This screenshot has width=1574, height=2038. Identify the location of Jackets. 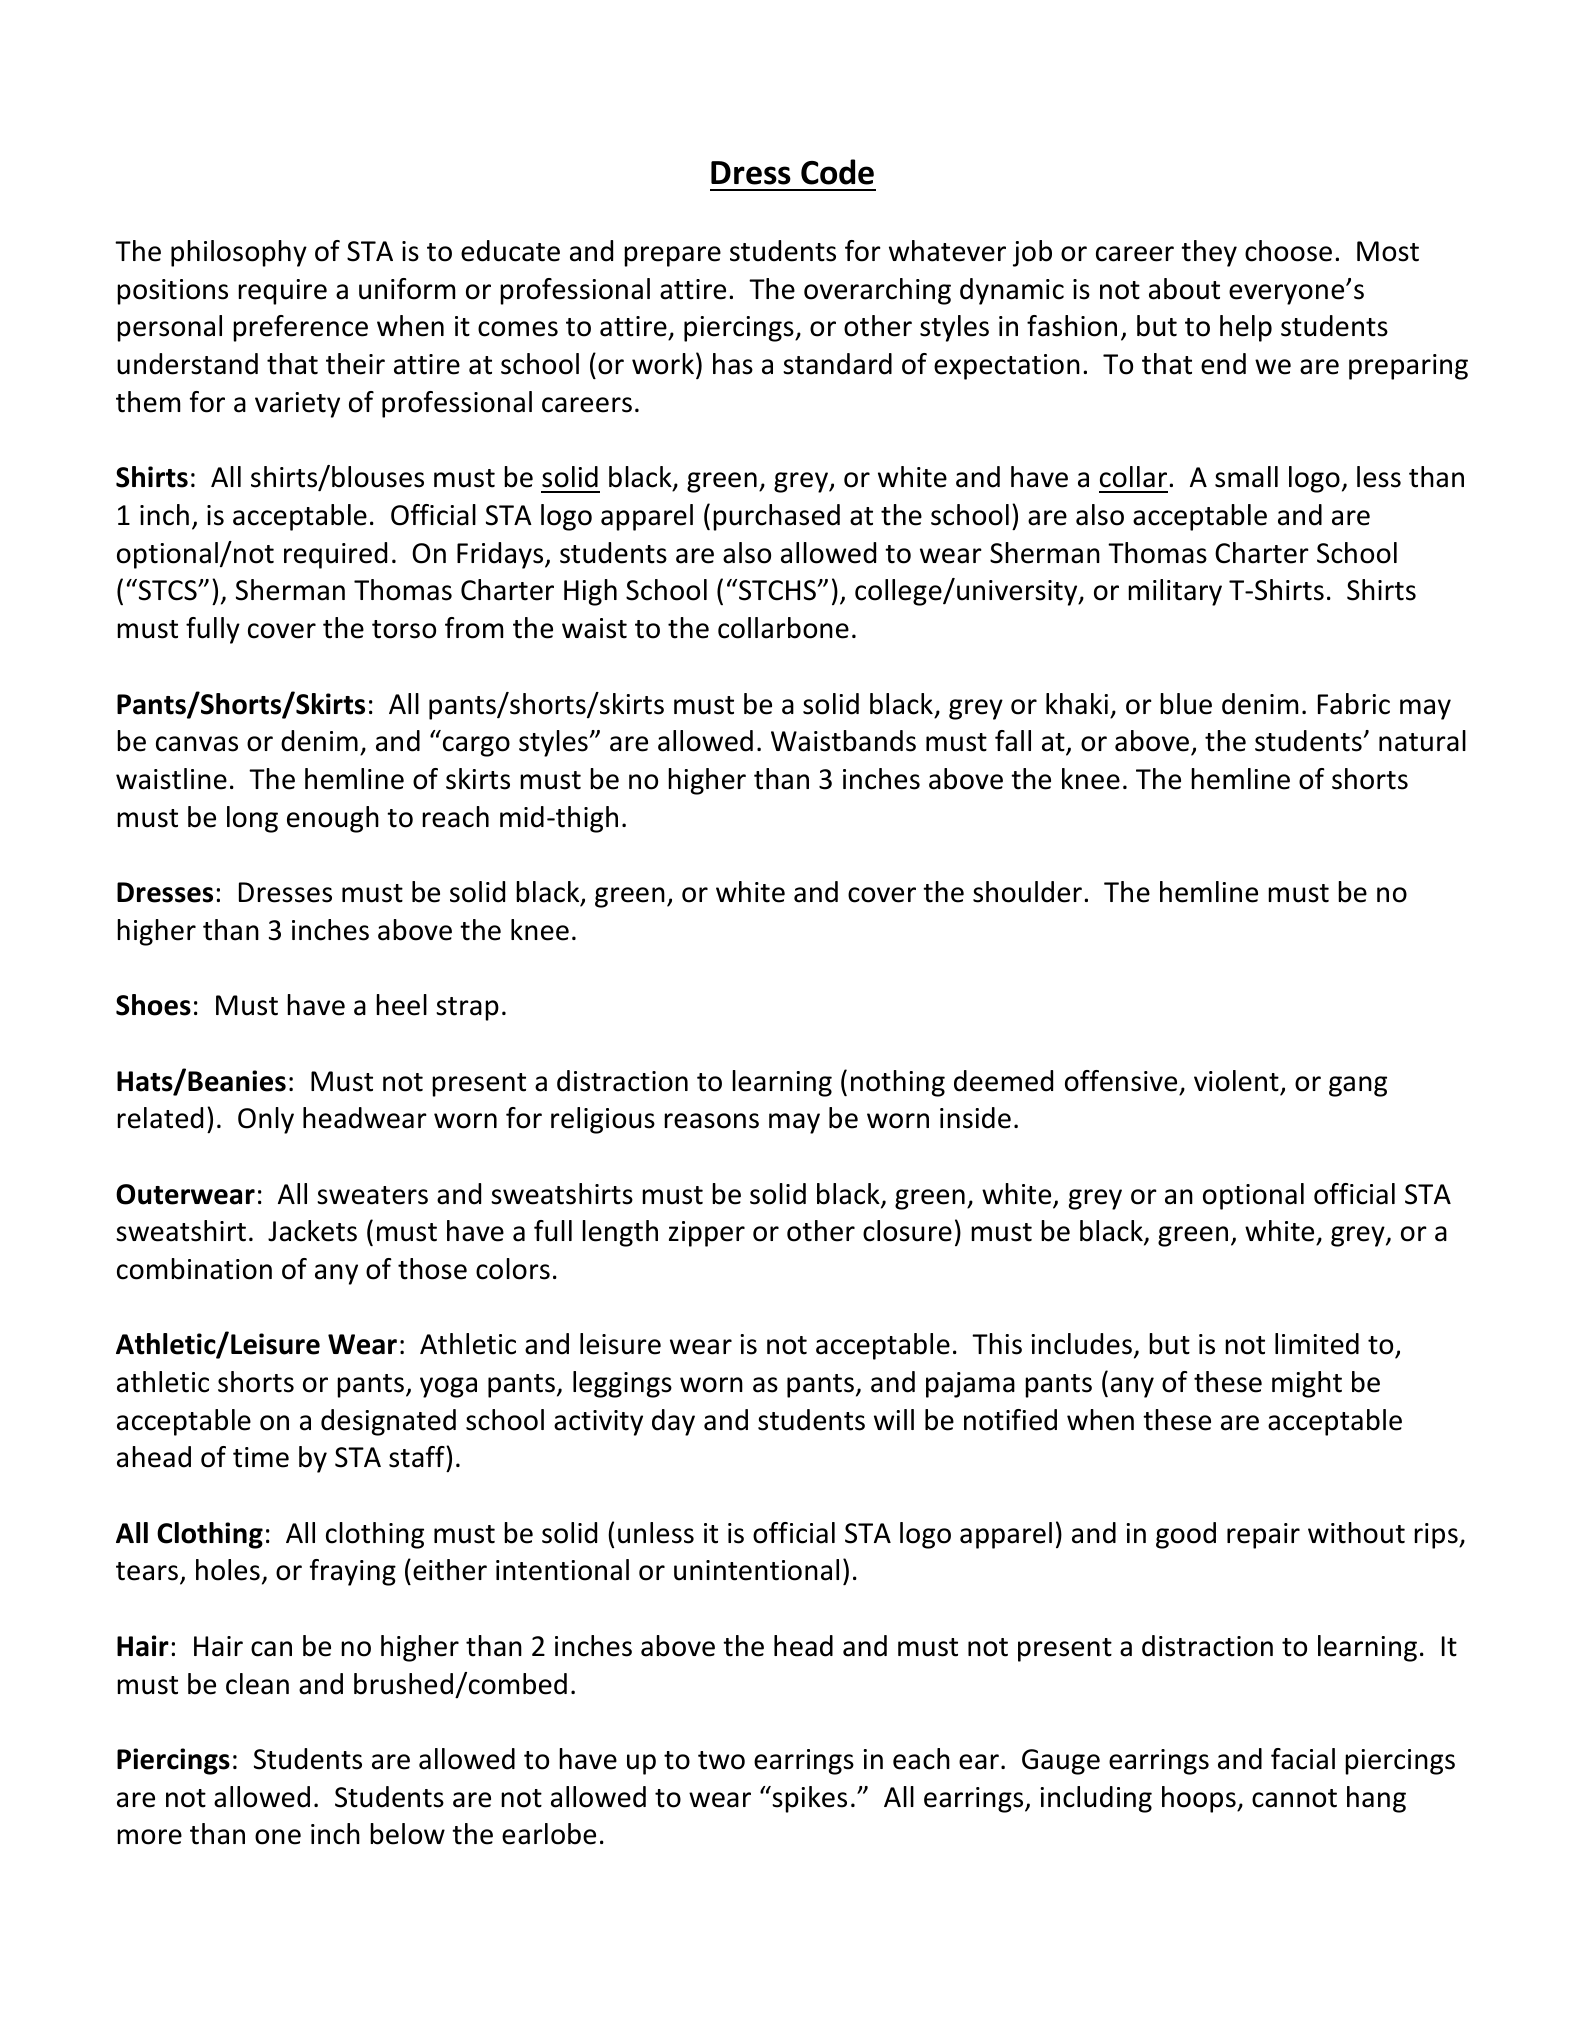
(312, 1231).
